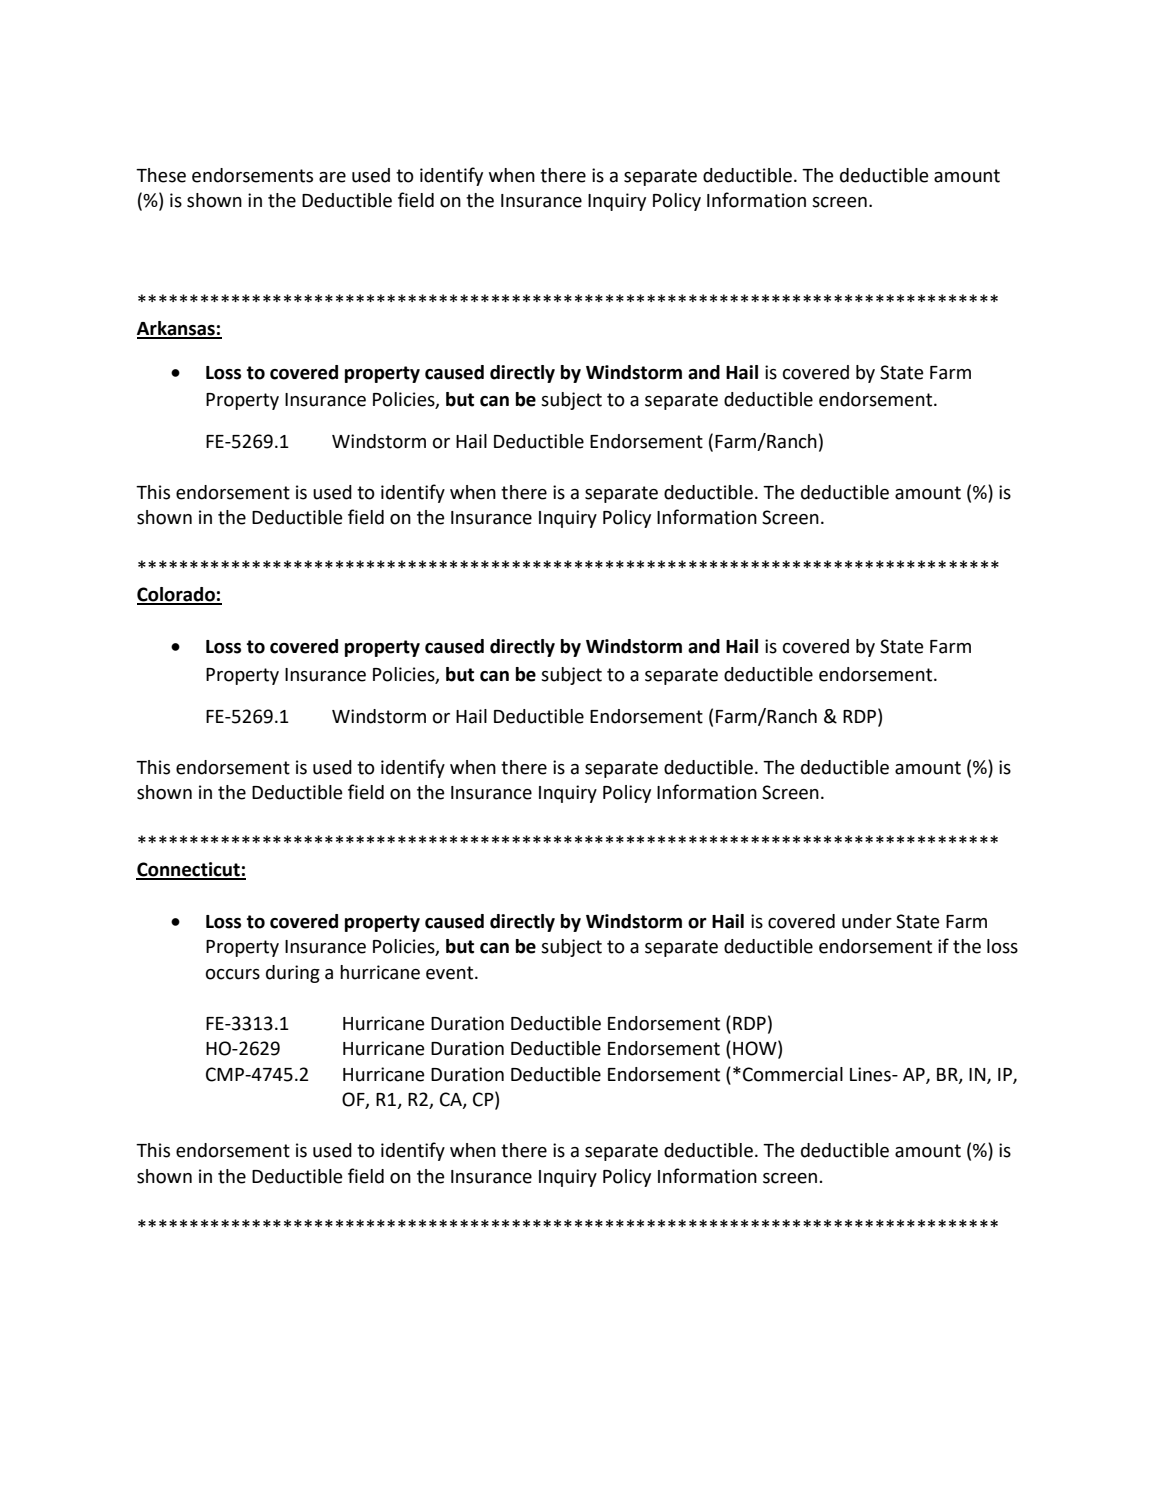 The width and height of the document is (1162, 1504). What do you see at coordinates (233, 974) in the document?
I see `occurs` at bounding box center [233, 974].
